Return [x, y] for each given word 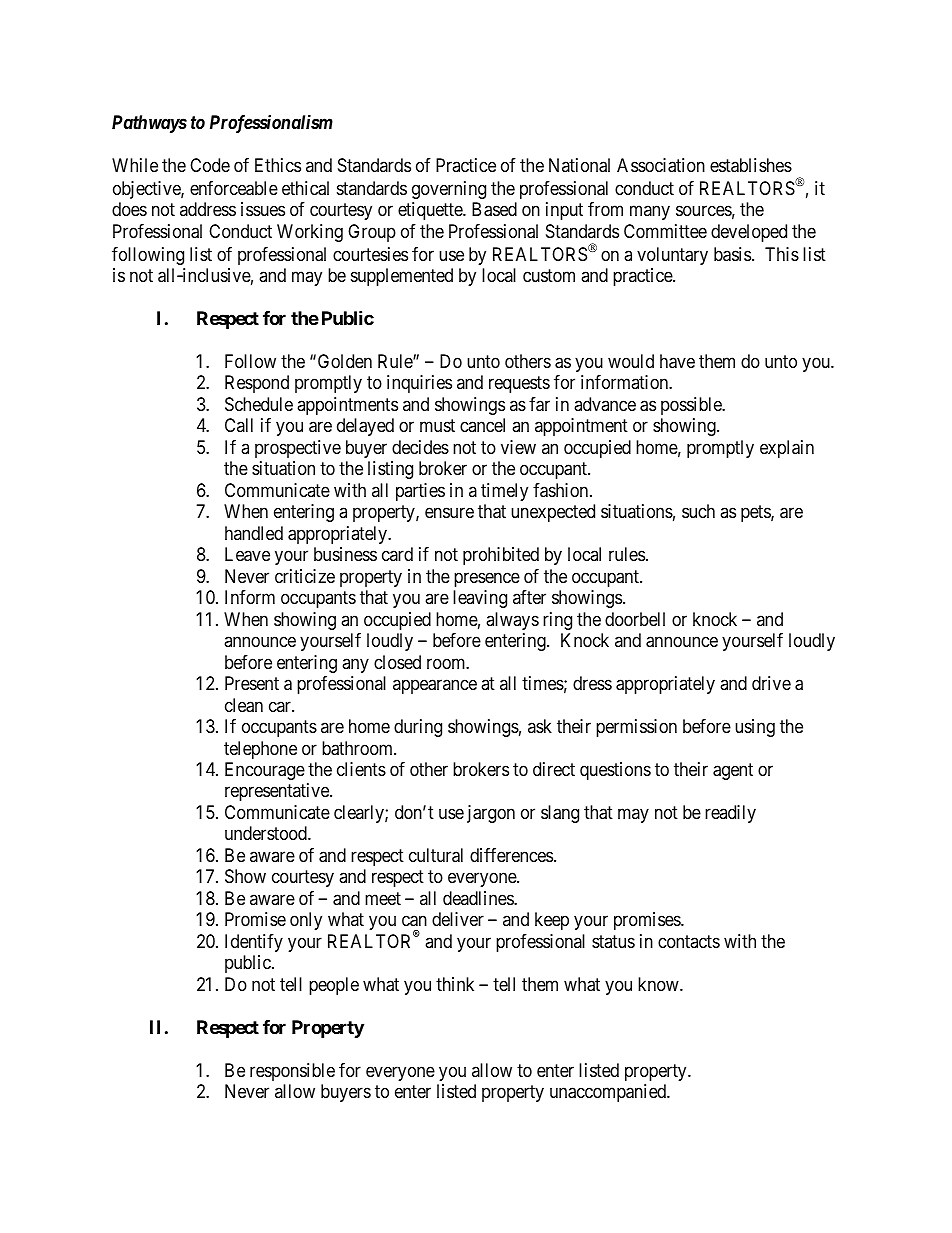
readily [730, 814]
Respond [257, 384]
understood [267, 833]
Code [210, 165]
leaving [480, 599]
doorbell [635, 619]
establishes [751, 165]
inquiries [419, 384]
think [455, 984]
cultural [436, 855]
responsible [292, 1072]
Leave [247, 554]
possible [692, 406]
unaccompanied [609, 1093]
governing [449, 190]
